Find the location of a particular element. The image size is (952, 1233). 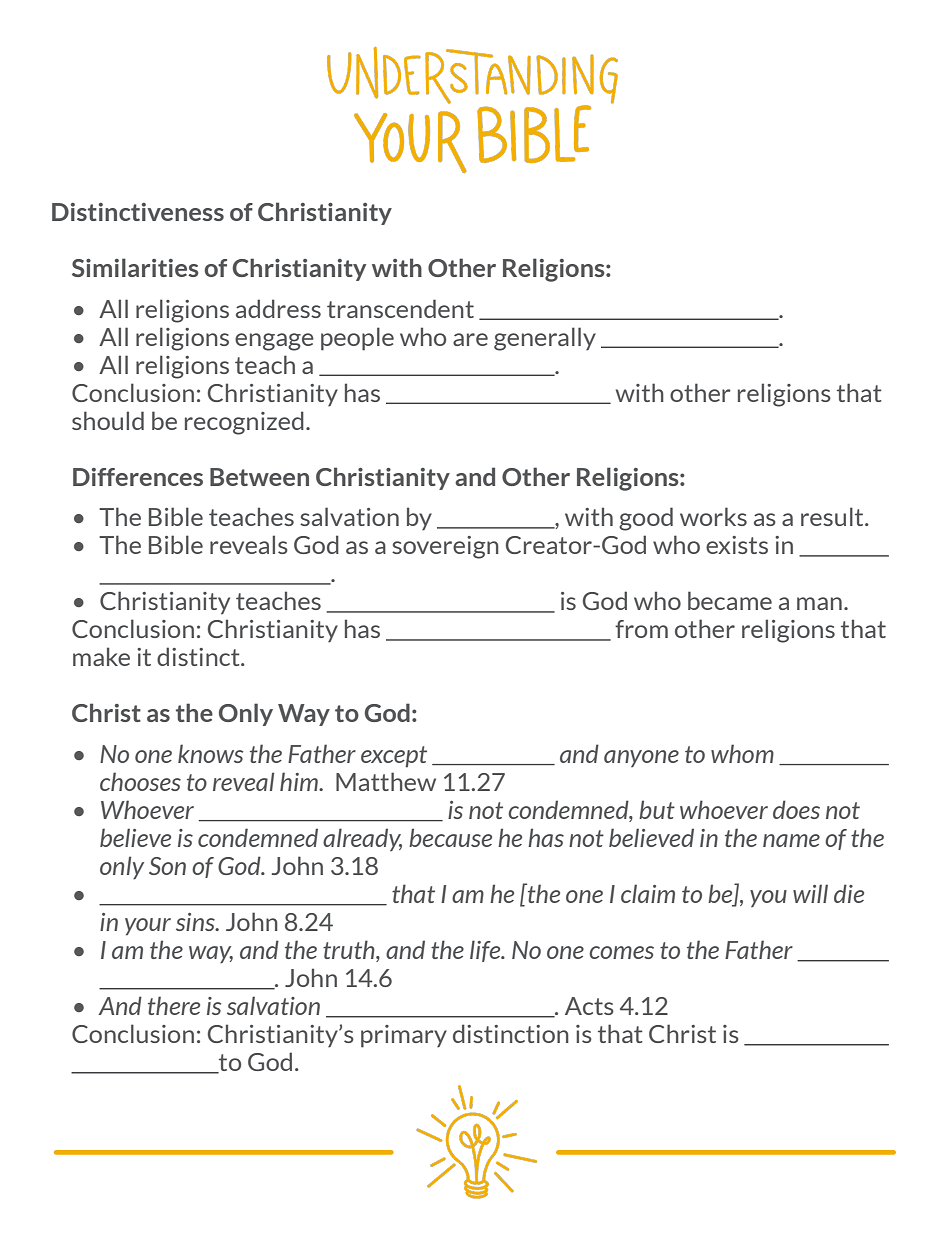

primary is located at coordinates (404, 1036).
